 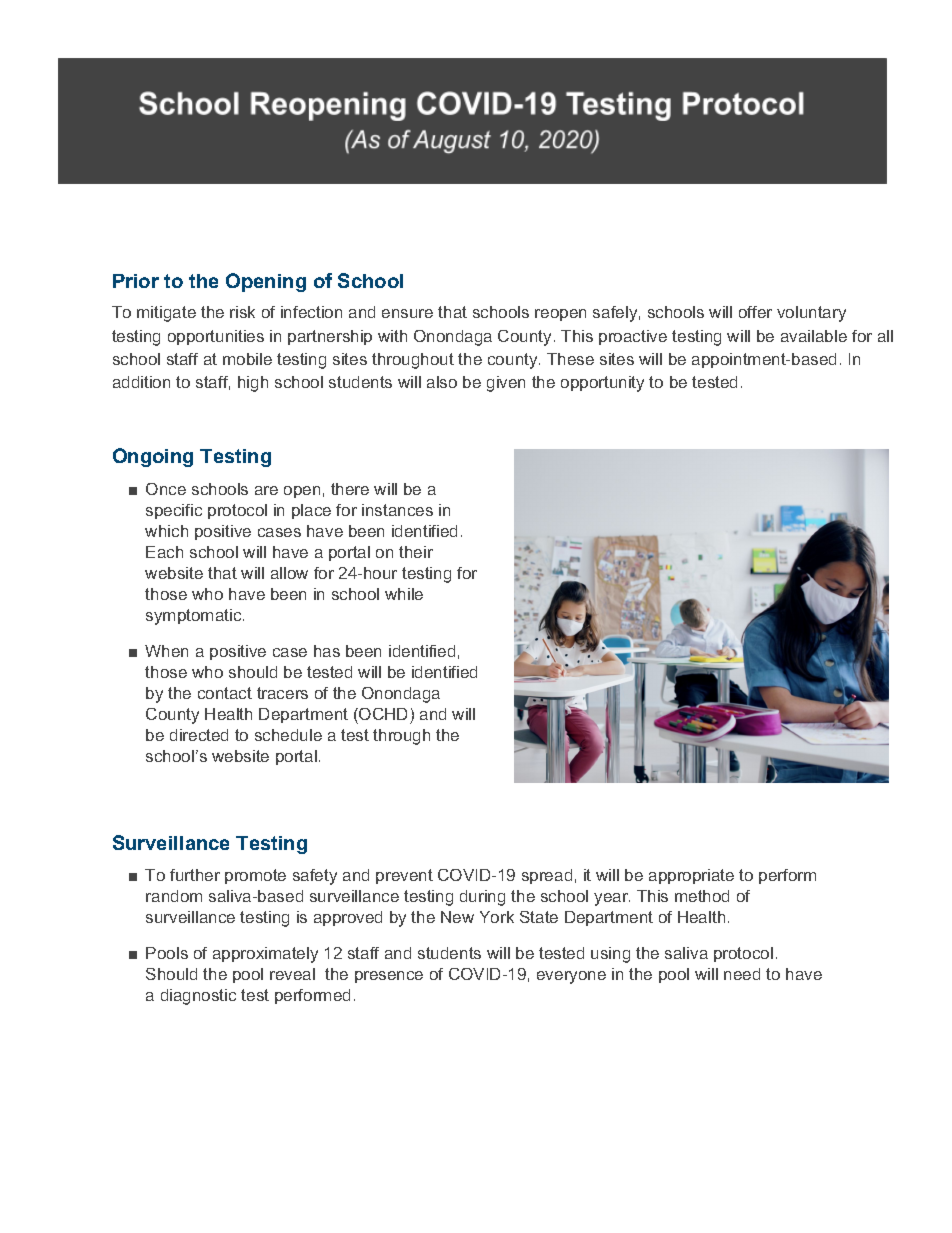 What do you see at coordinates (602, 384) in the screenshot?
I see `opportunity` at bounding box center [602, 384].
